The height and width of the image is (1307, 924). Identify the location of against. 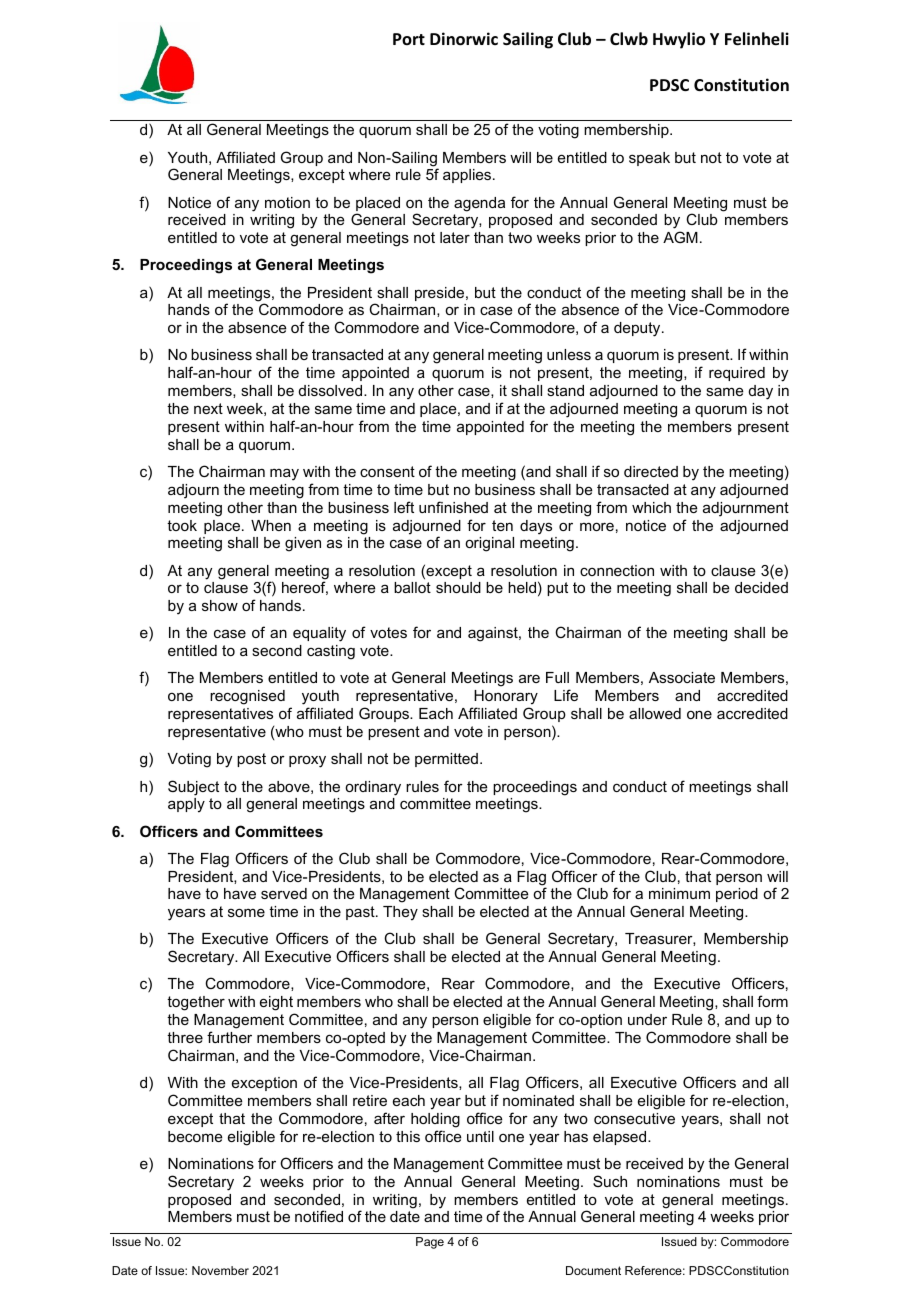
(494, 634).
